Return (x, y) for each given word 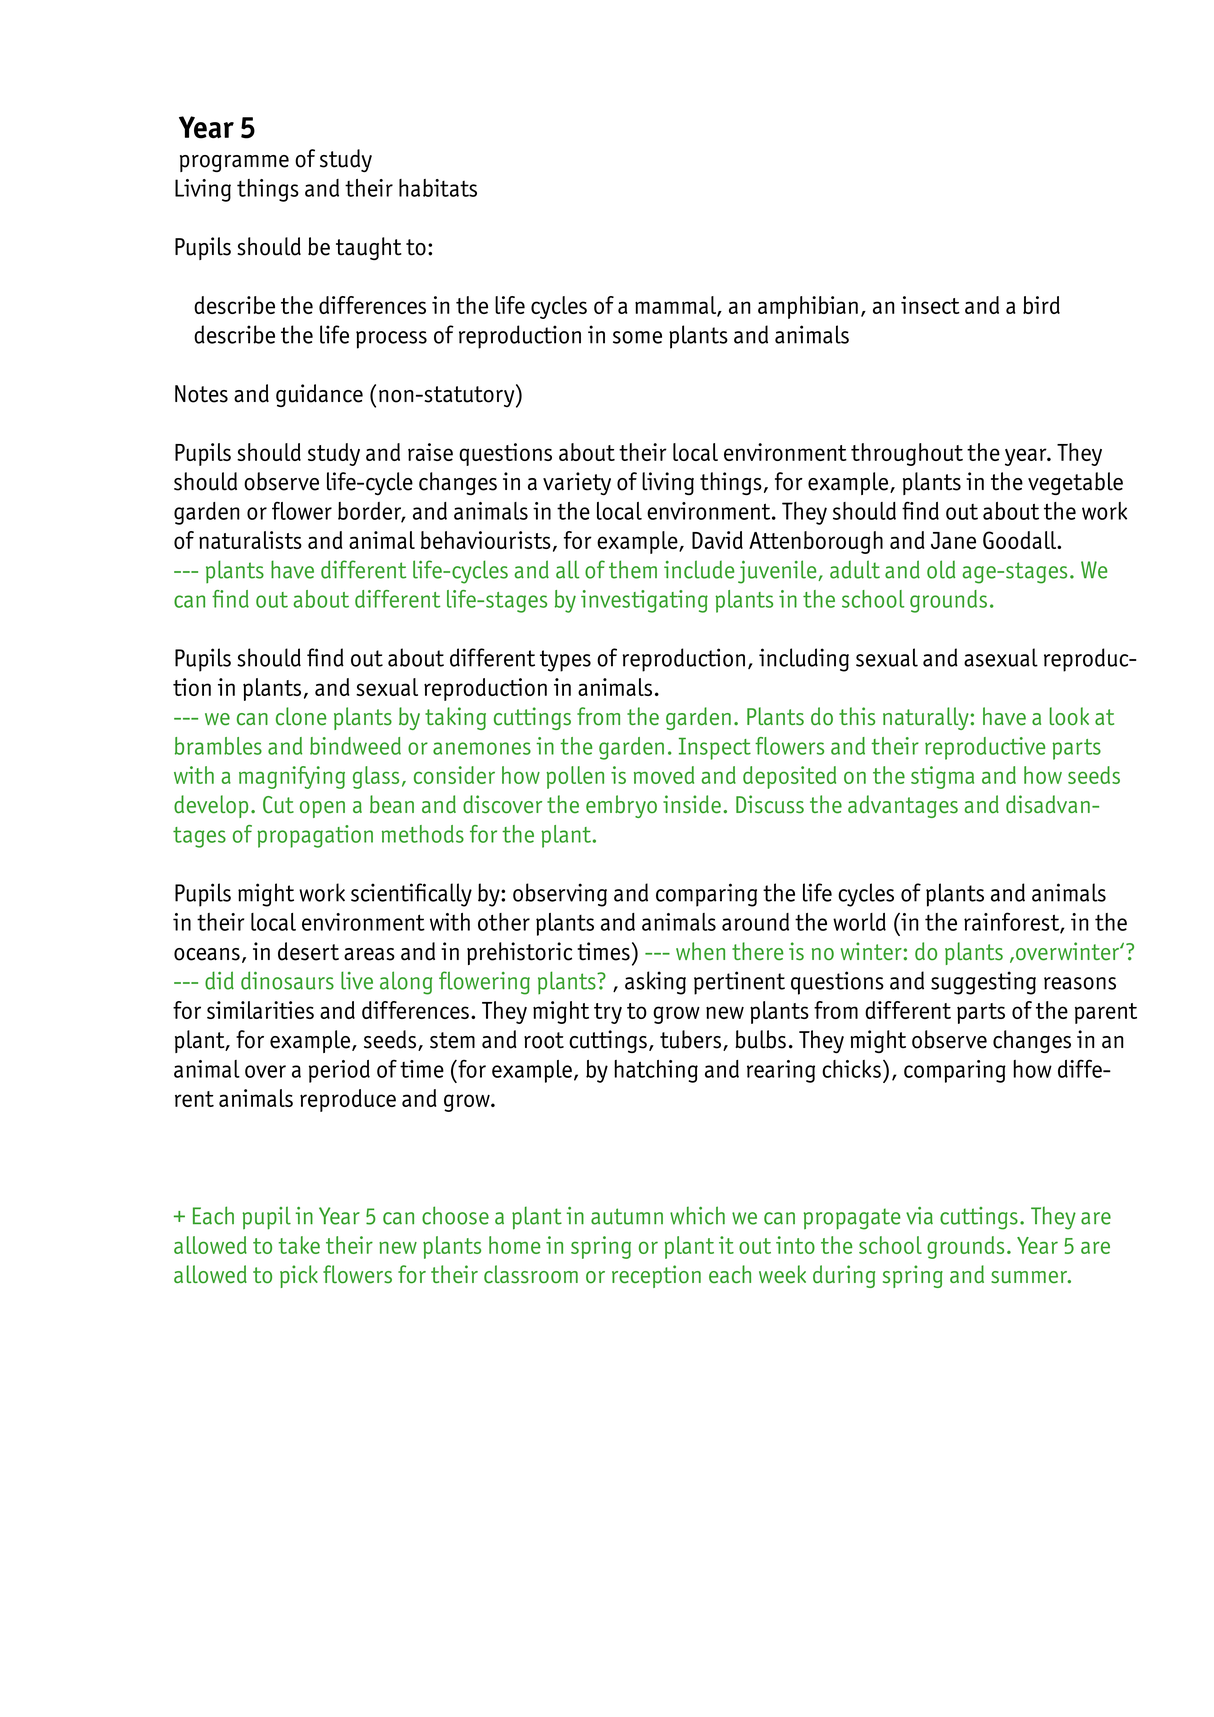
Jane (953, 540)
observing (560, 895)
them (633, 569)
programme (234, 163)
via (919, 1216)
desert (308, 951)
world (859, 922)
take (299, 1245)
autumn (627, 1216)
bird (1041, 305)
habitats (438, 188)
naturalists (250, 540)
